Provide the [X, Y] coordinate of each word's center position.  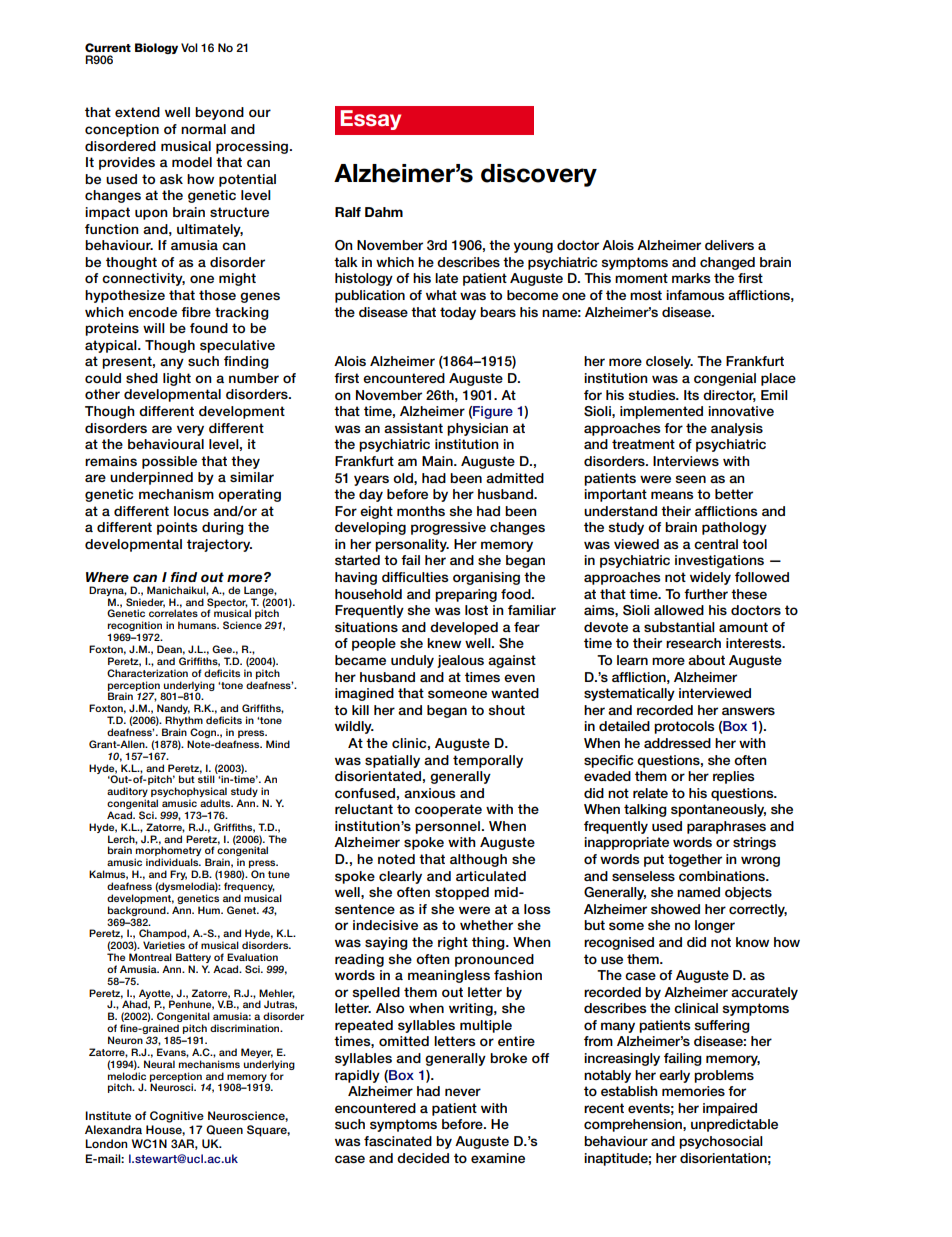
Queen [224, 1130]
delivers [729, 245]
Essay [370, 120]
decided [423, 1158]
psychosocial [721, 1142]
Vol [189, 47]
